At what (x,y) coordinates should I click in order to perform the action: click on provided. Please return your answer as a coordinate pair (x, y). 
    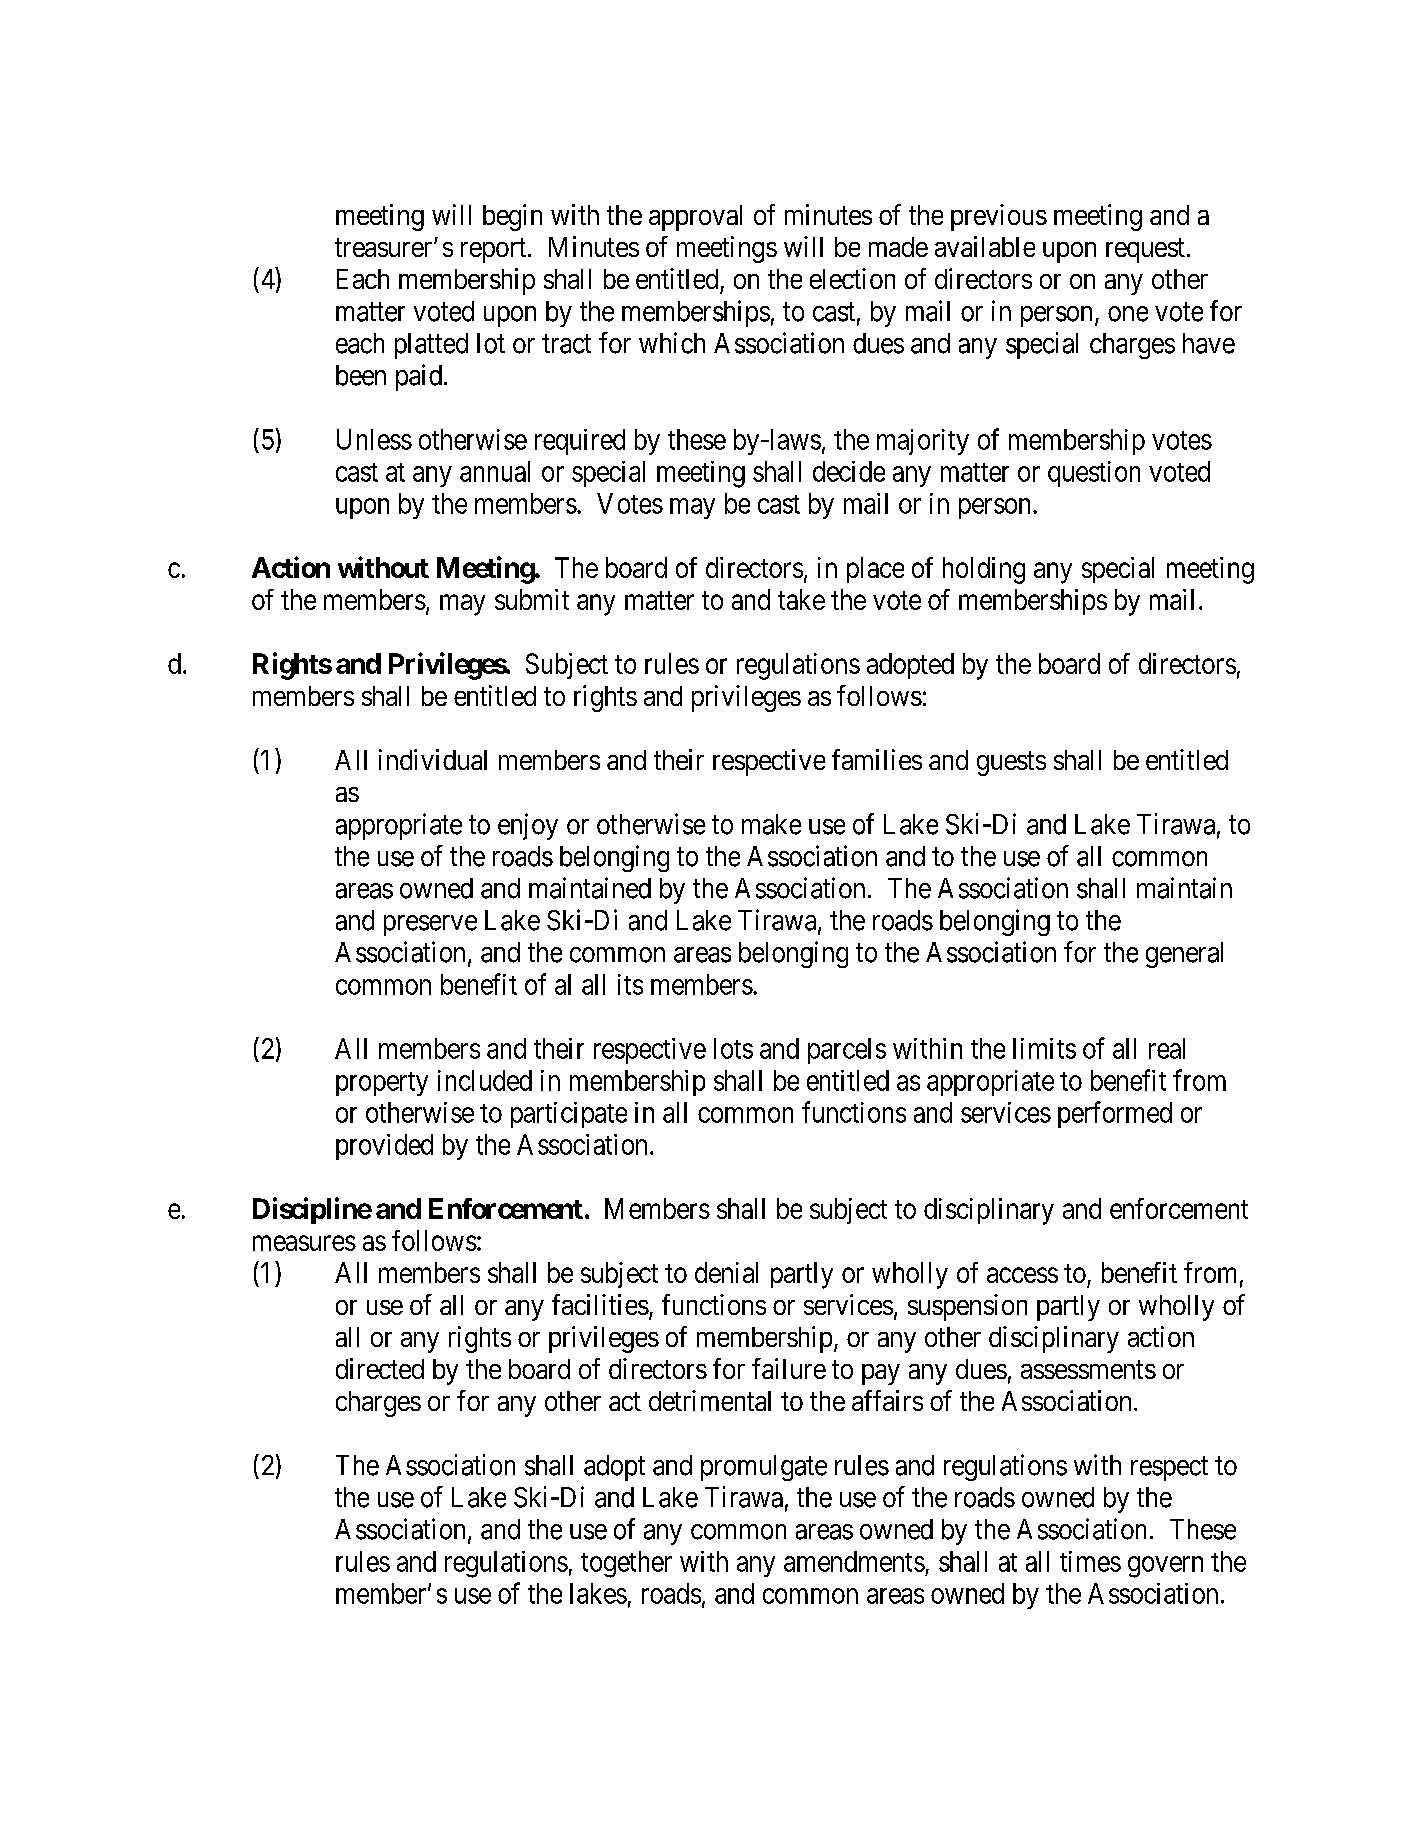
    Looking at the image, I should click on (384, 1147).
